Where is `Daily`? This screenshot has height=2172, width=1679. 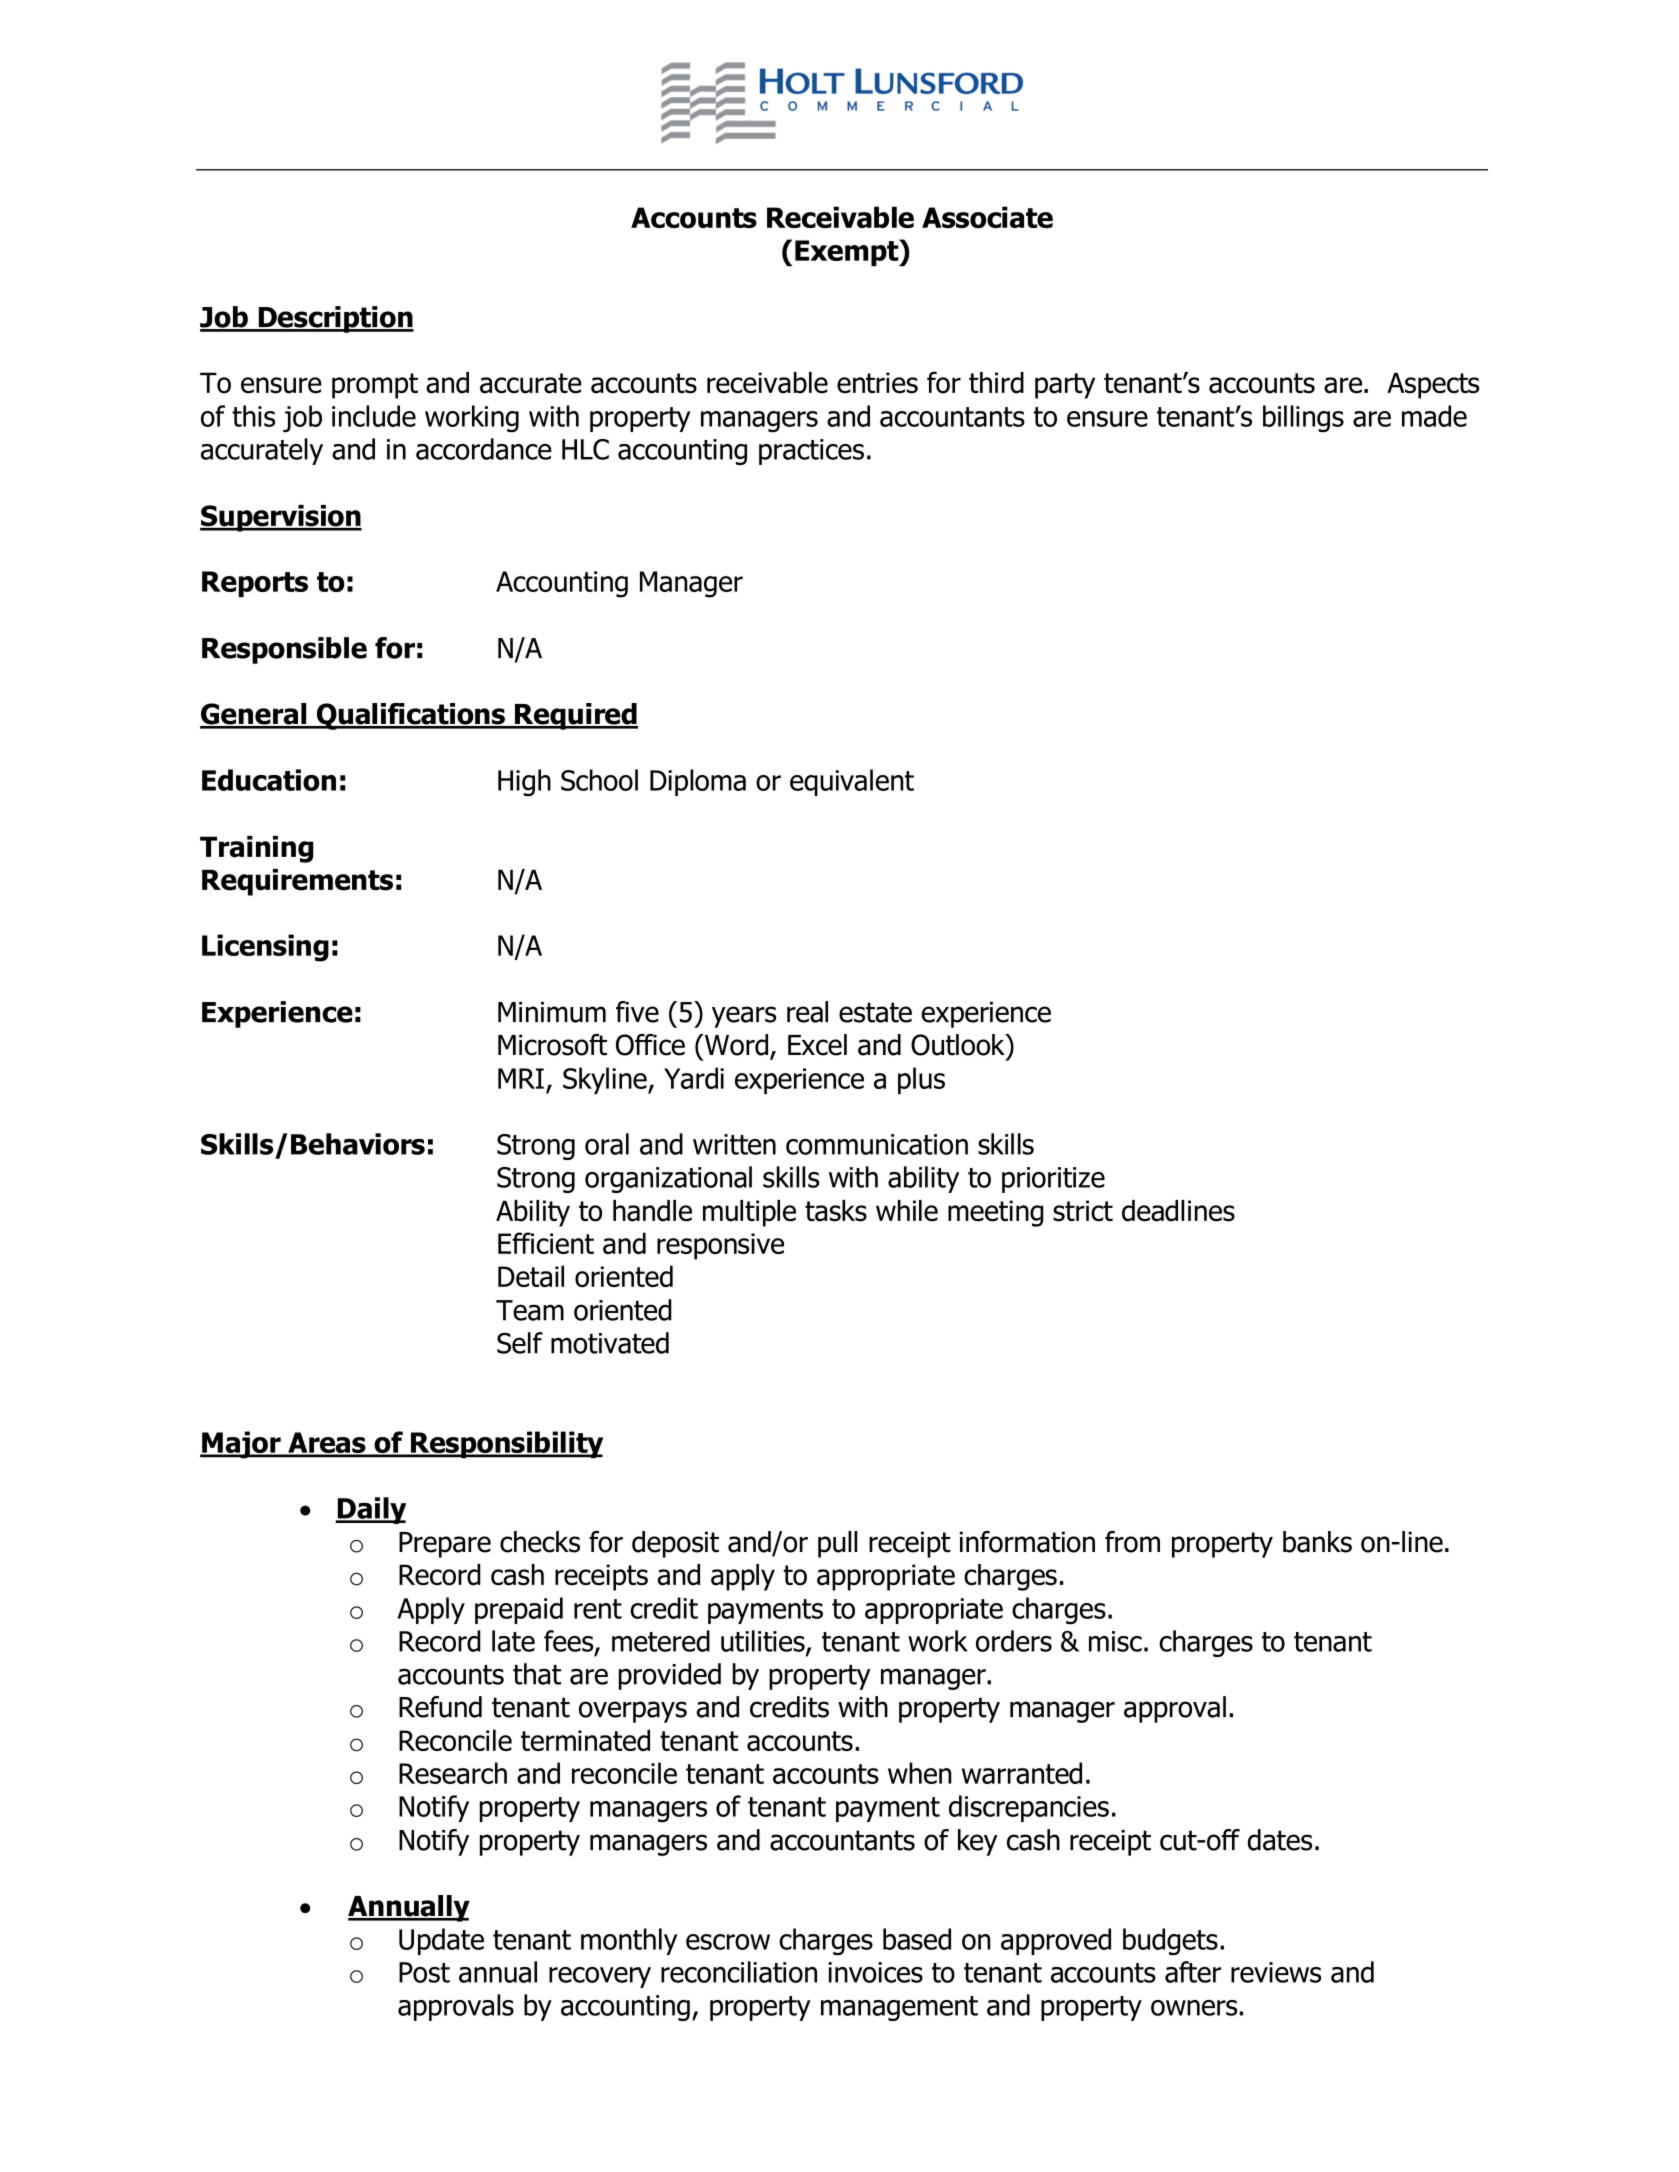 Daily is located at coordinates (370, 1510).
